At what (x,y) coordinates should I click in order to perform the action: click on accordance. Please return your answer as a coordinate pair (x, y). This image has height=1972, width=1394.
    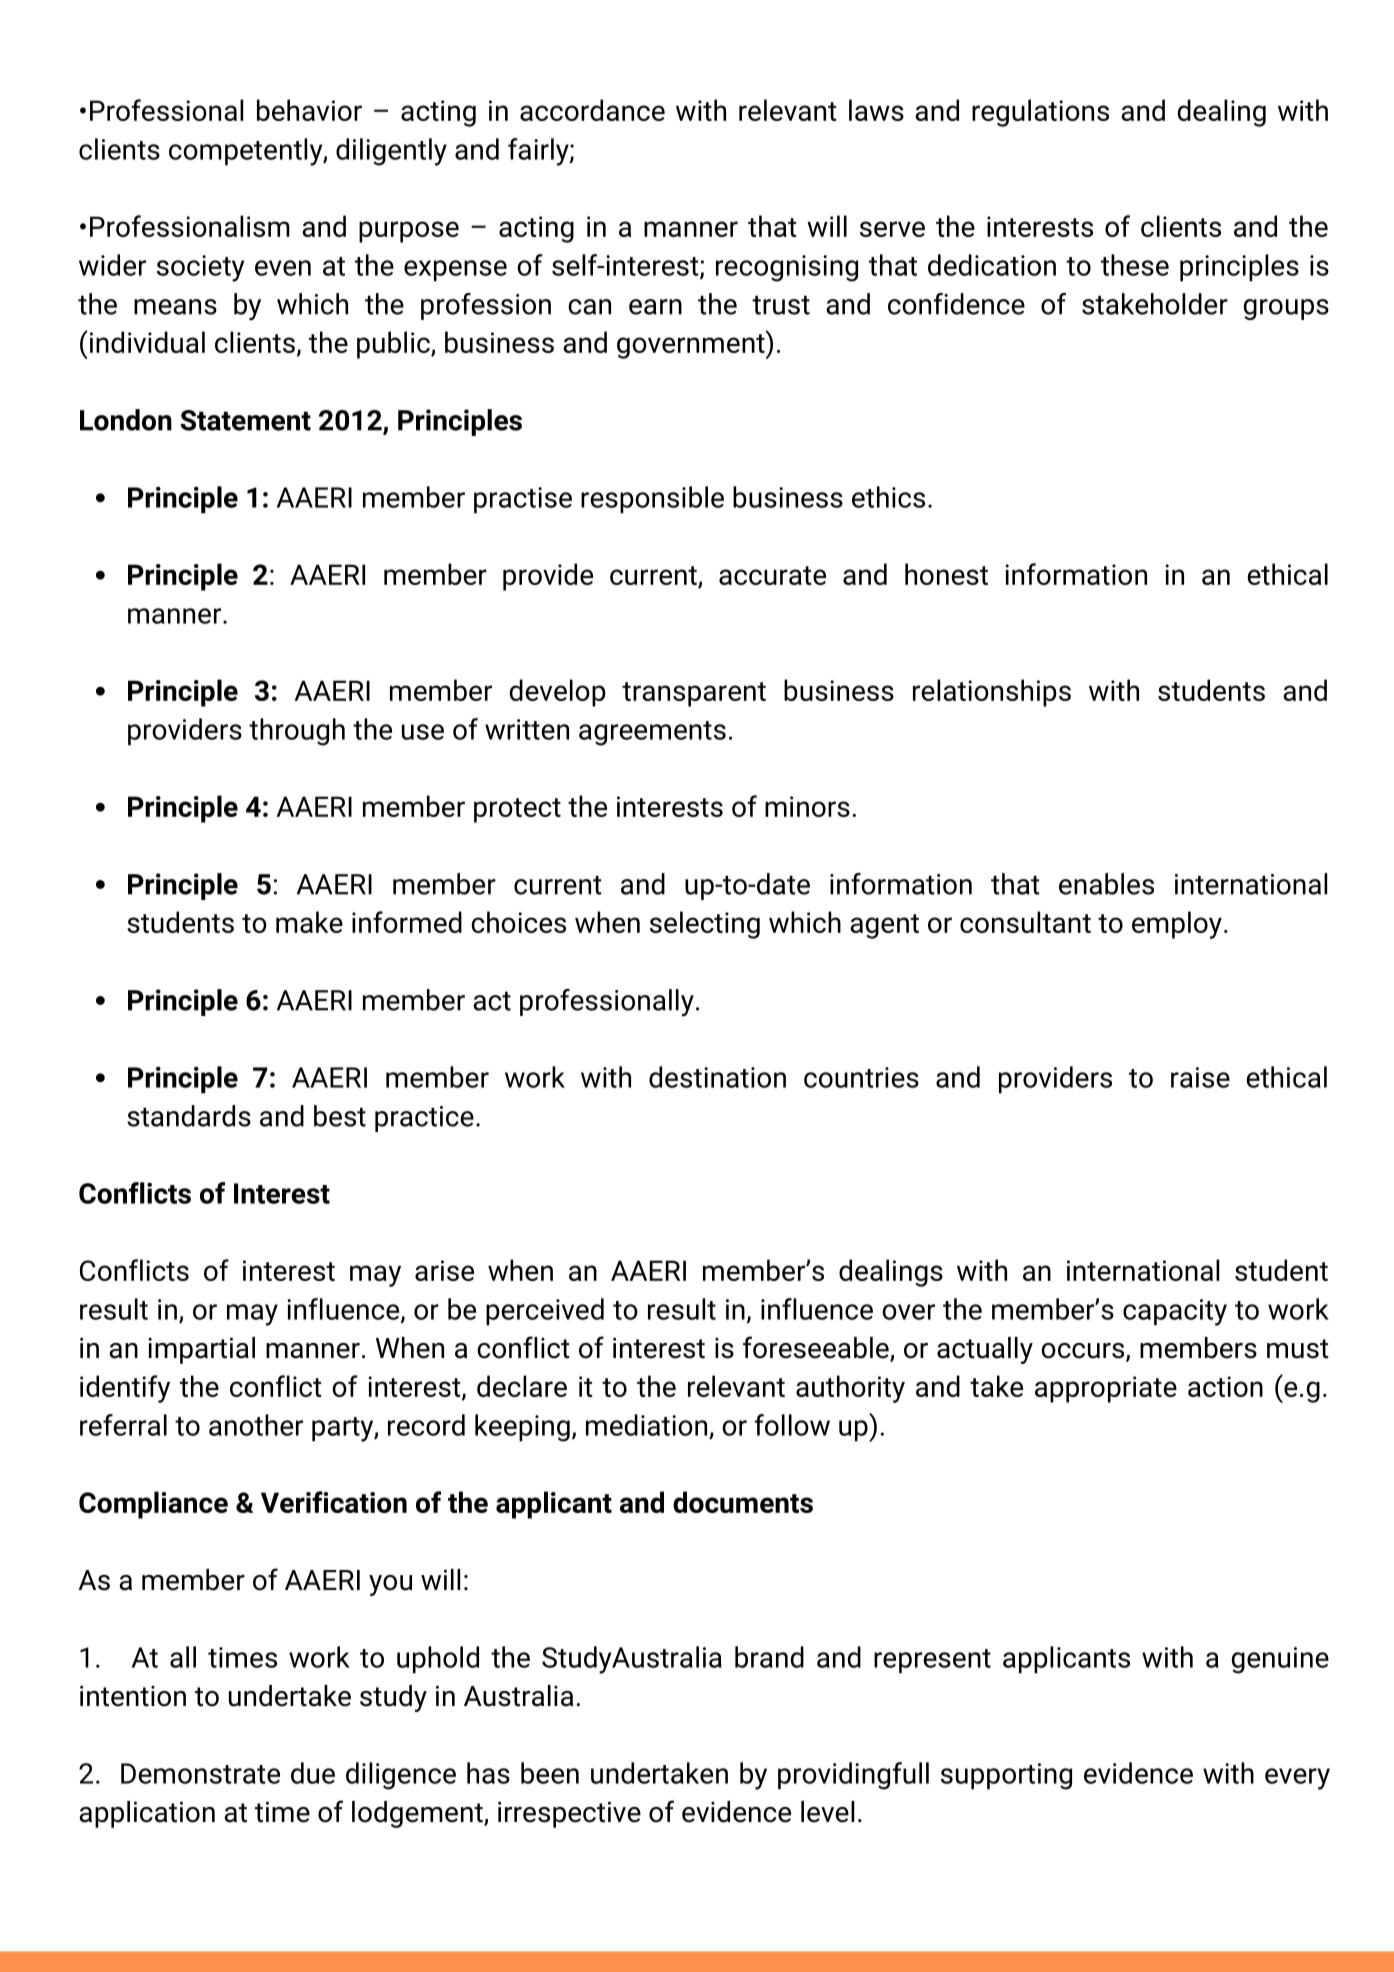
    Looking at the image, I should click on (592, 110).
